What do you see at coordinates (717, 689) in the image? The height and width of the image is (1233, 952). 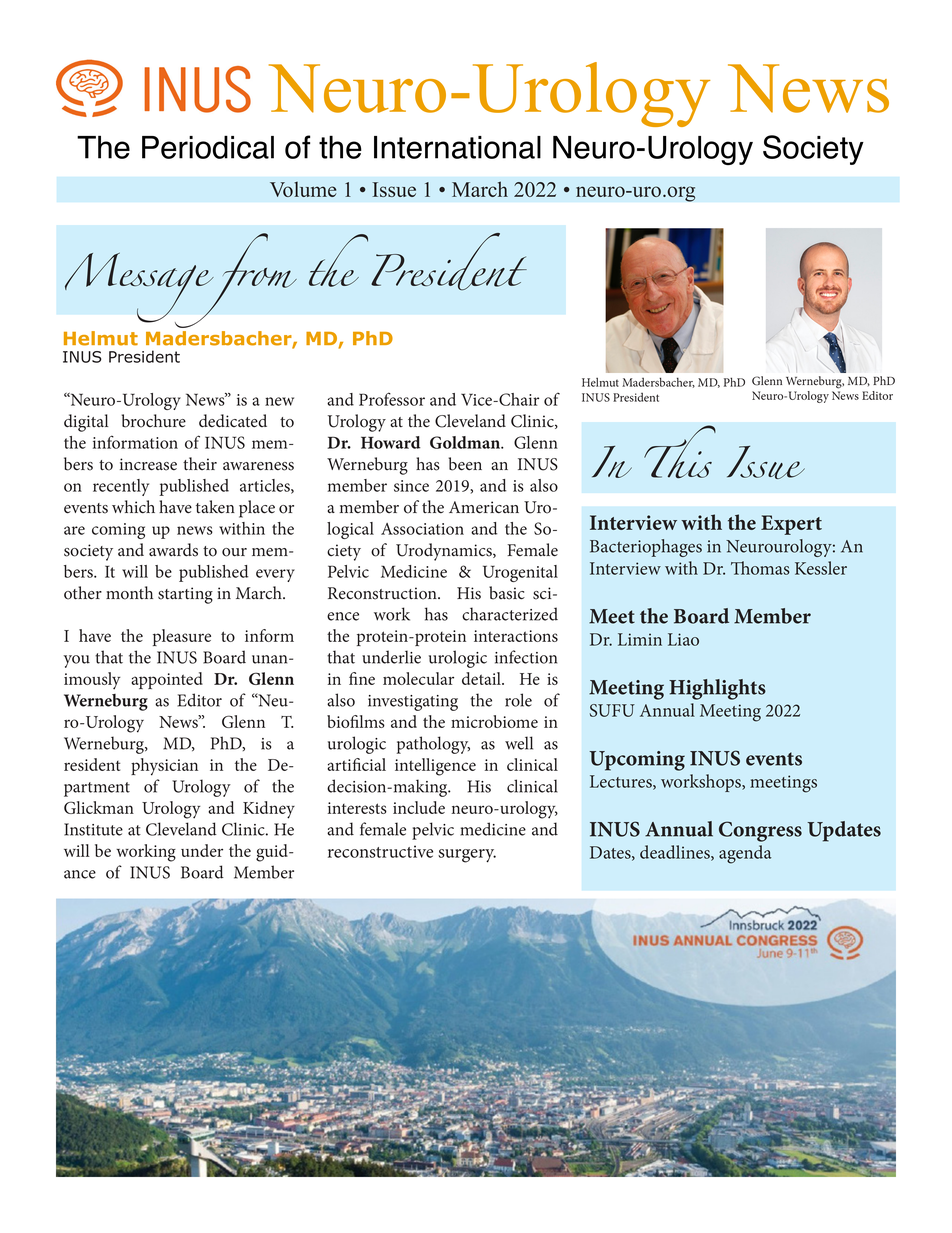 I see `Highlights` at bounding box center [717, 689].
